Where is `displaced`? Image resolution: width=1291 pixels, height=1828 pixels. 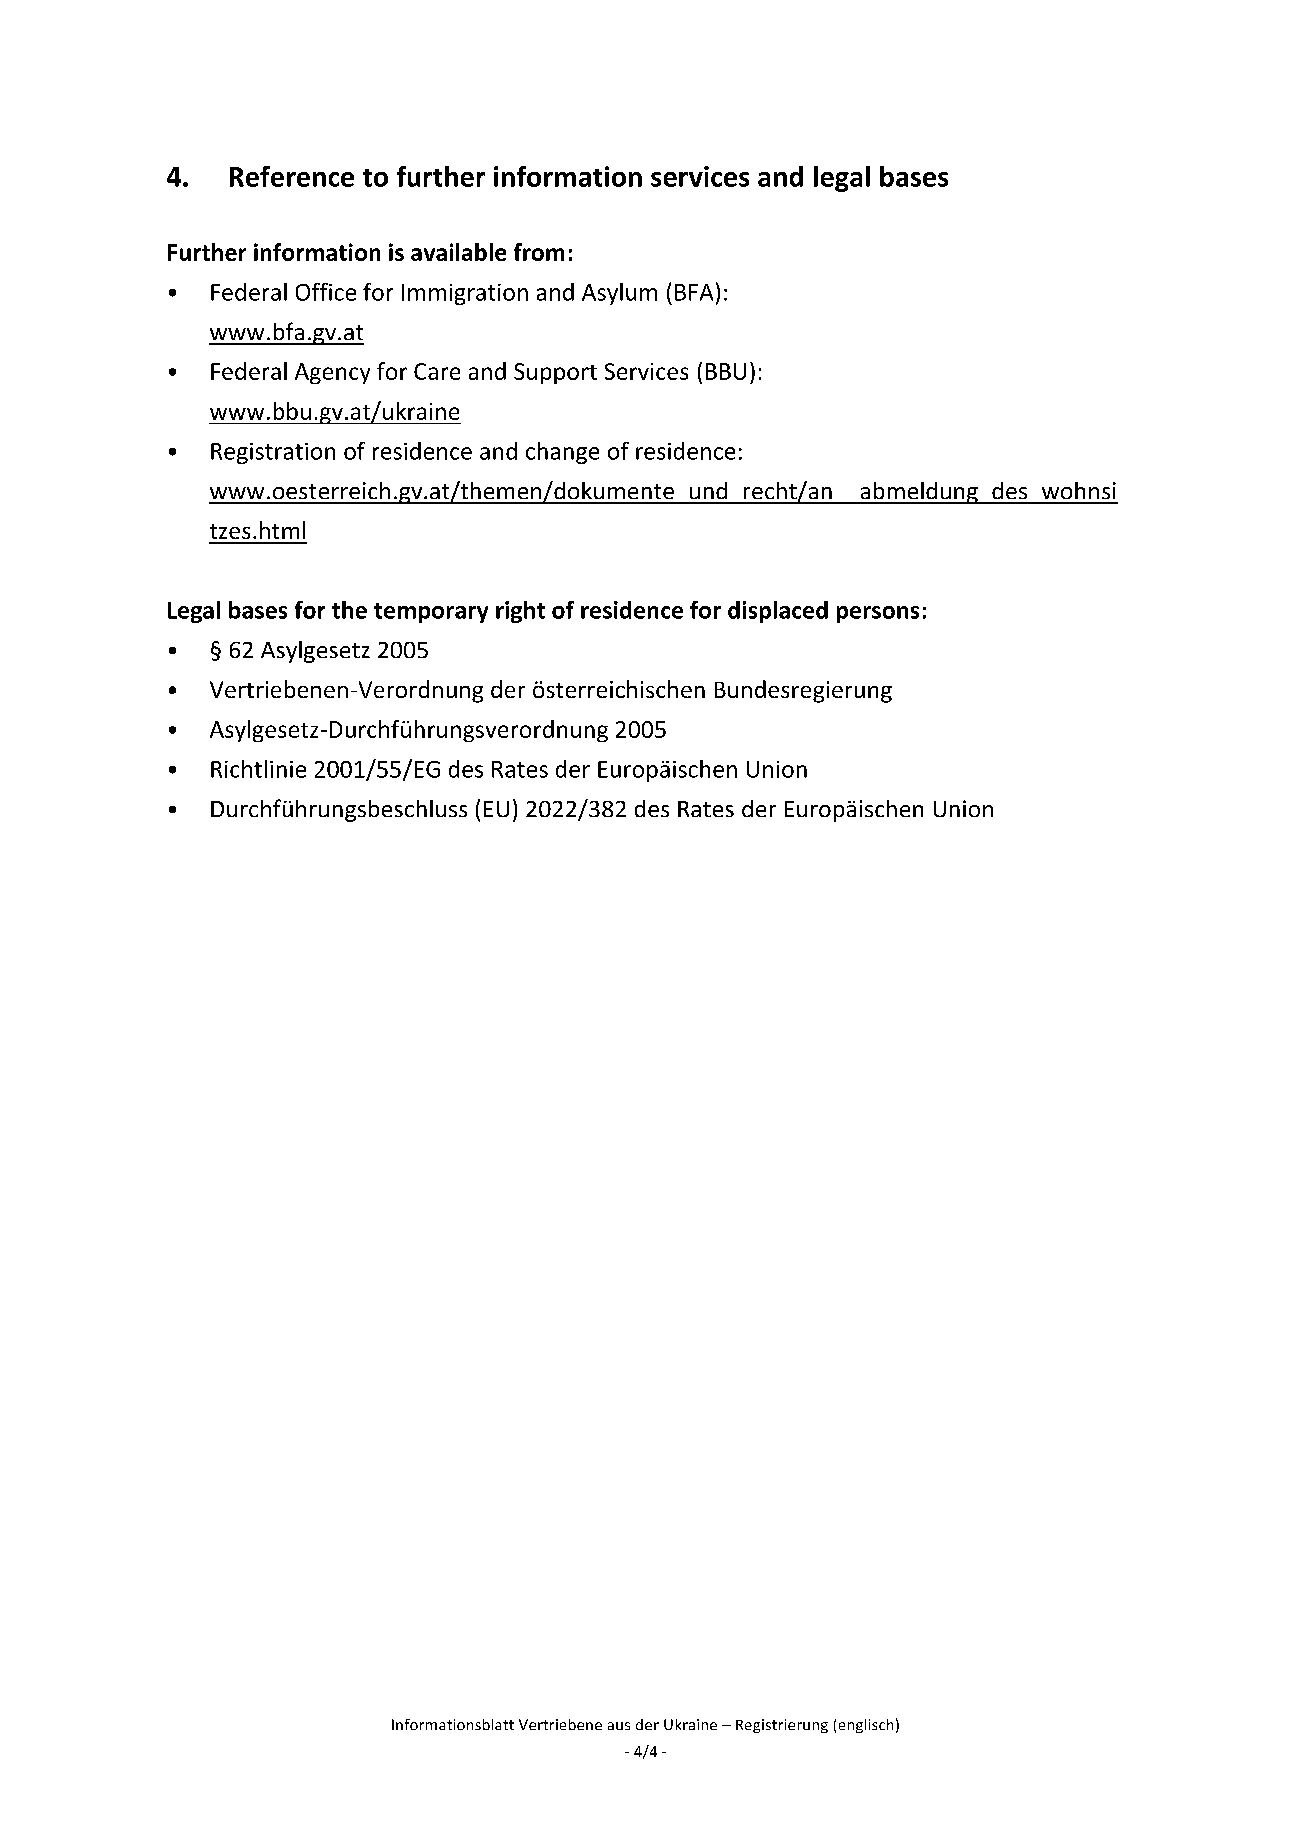 displaced is located at coordinates (778, 612).
